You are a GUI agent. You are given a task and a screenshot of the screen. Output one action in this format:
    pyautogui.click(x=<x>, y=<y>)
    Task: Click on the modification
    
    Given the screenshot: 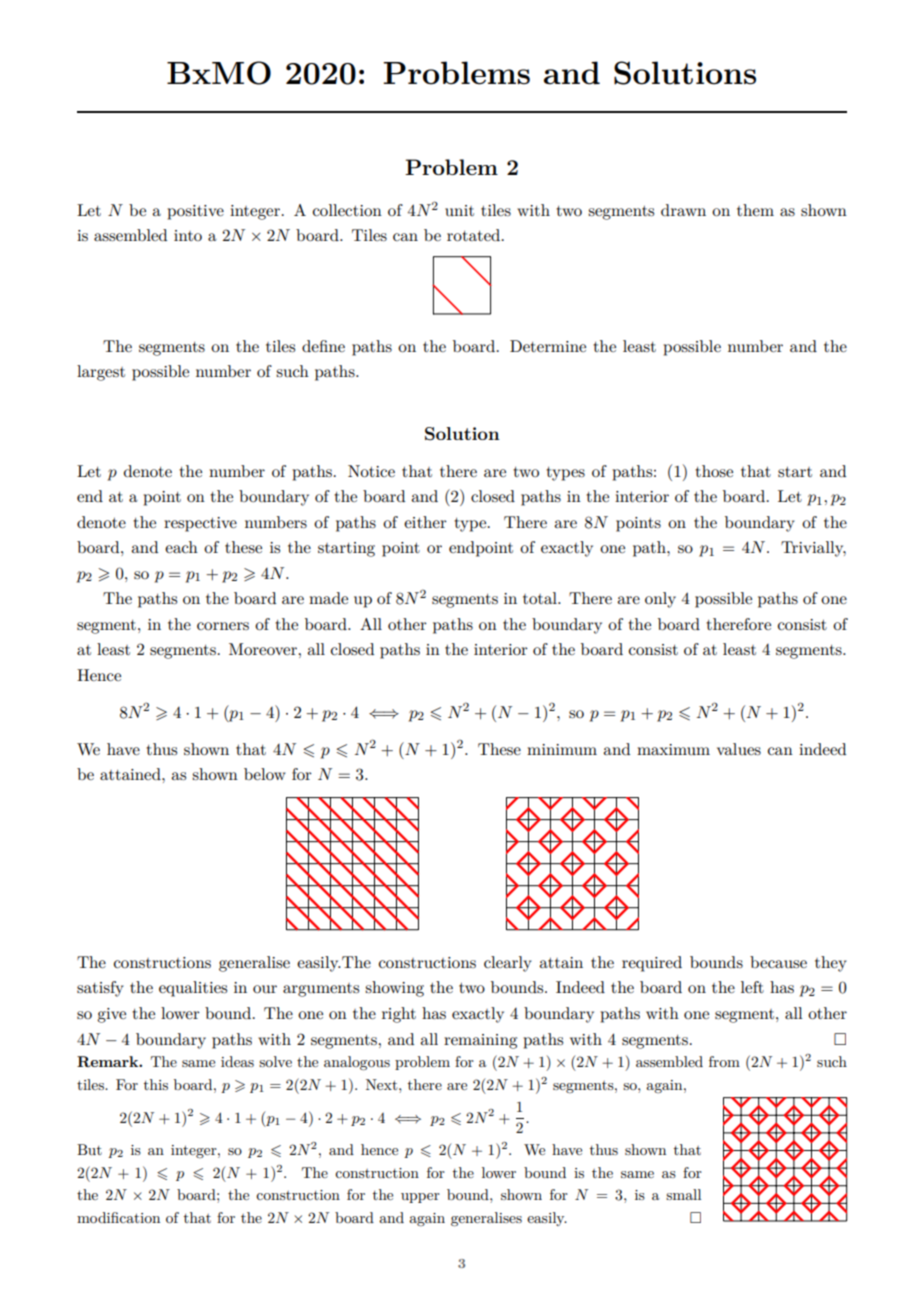 What is the action you would take?
    pyautogui.click(x=118, y=1217)
